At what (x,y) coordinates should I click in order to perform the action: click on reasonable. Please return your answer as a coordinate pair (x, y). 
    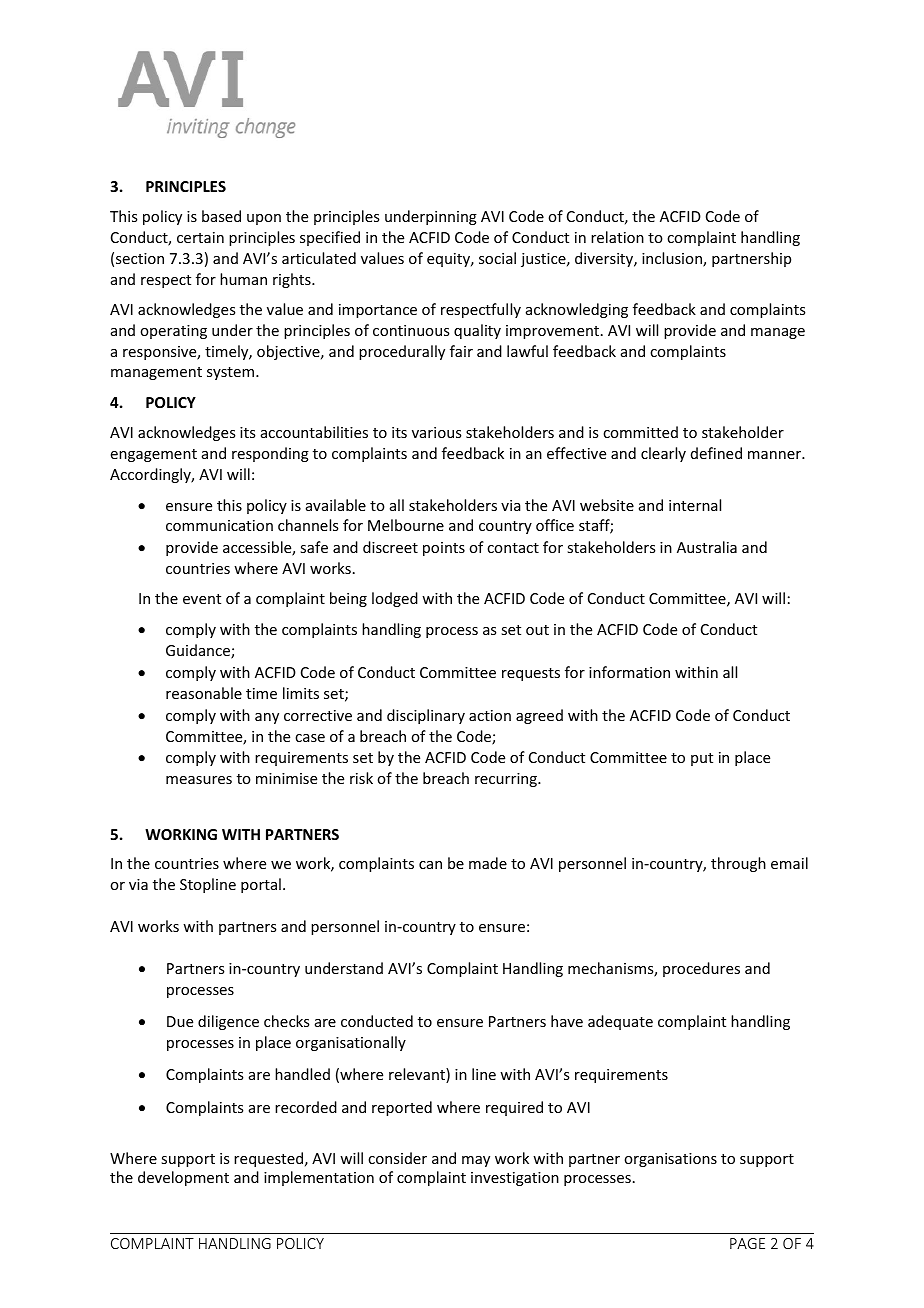
    Looking at the image, I should click on (204, 693).
